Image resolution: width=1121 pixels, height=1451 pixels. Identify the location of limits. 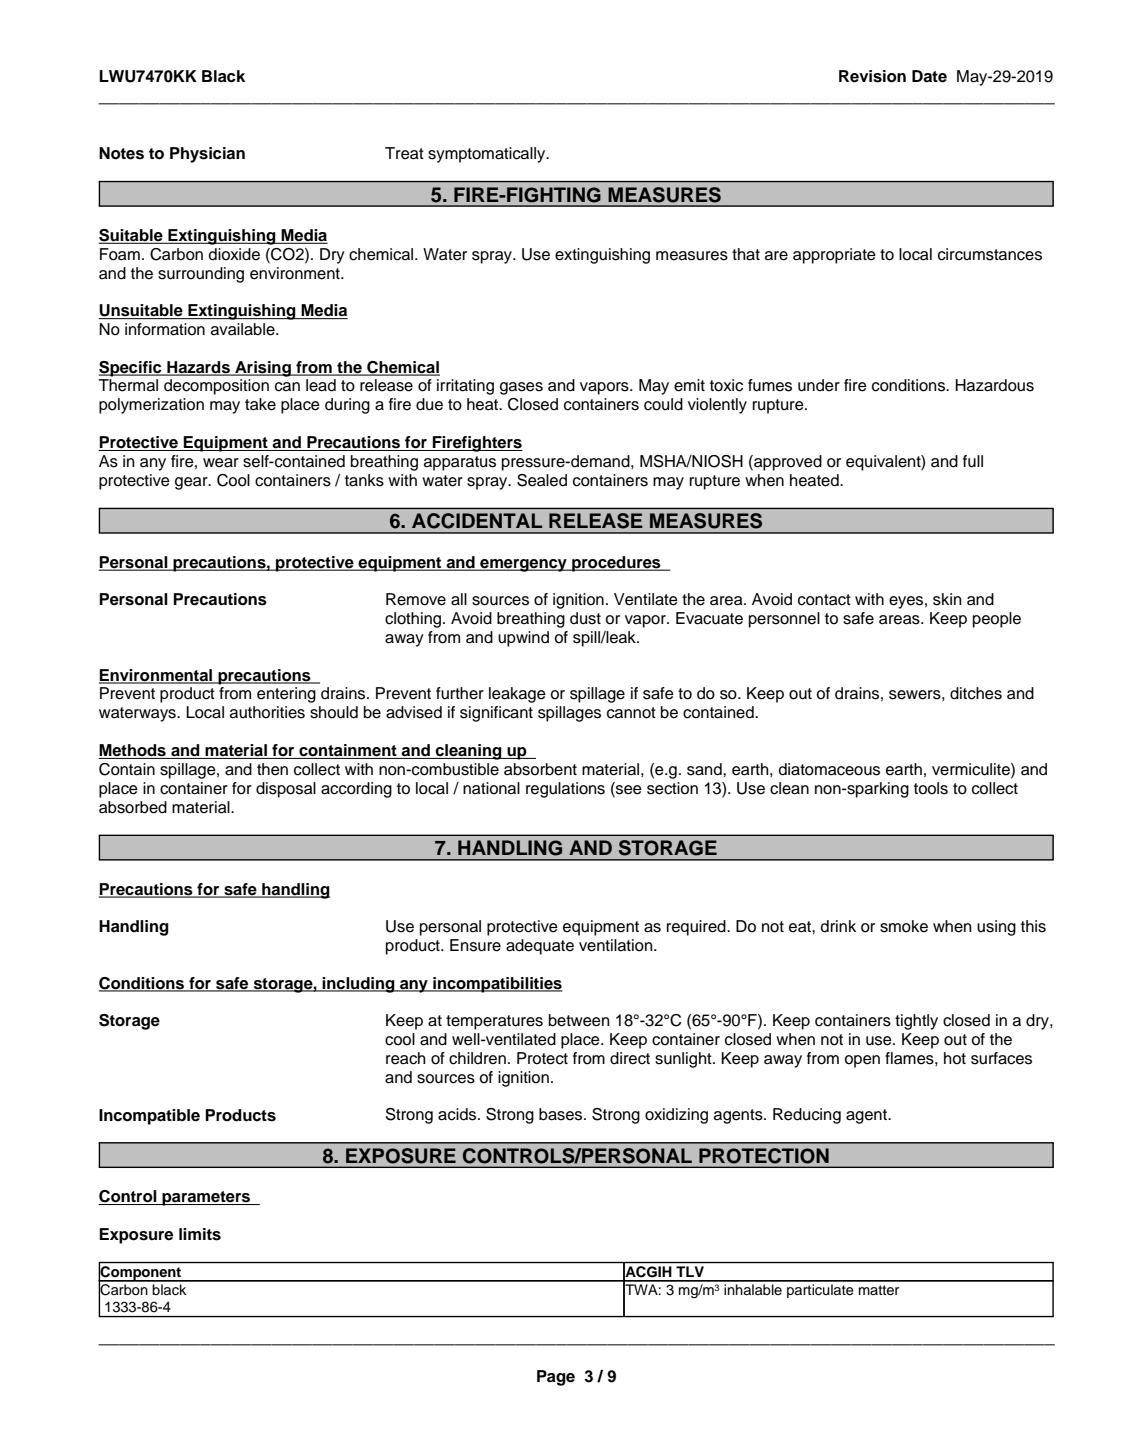
(200, 1234).
